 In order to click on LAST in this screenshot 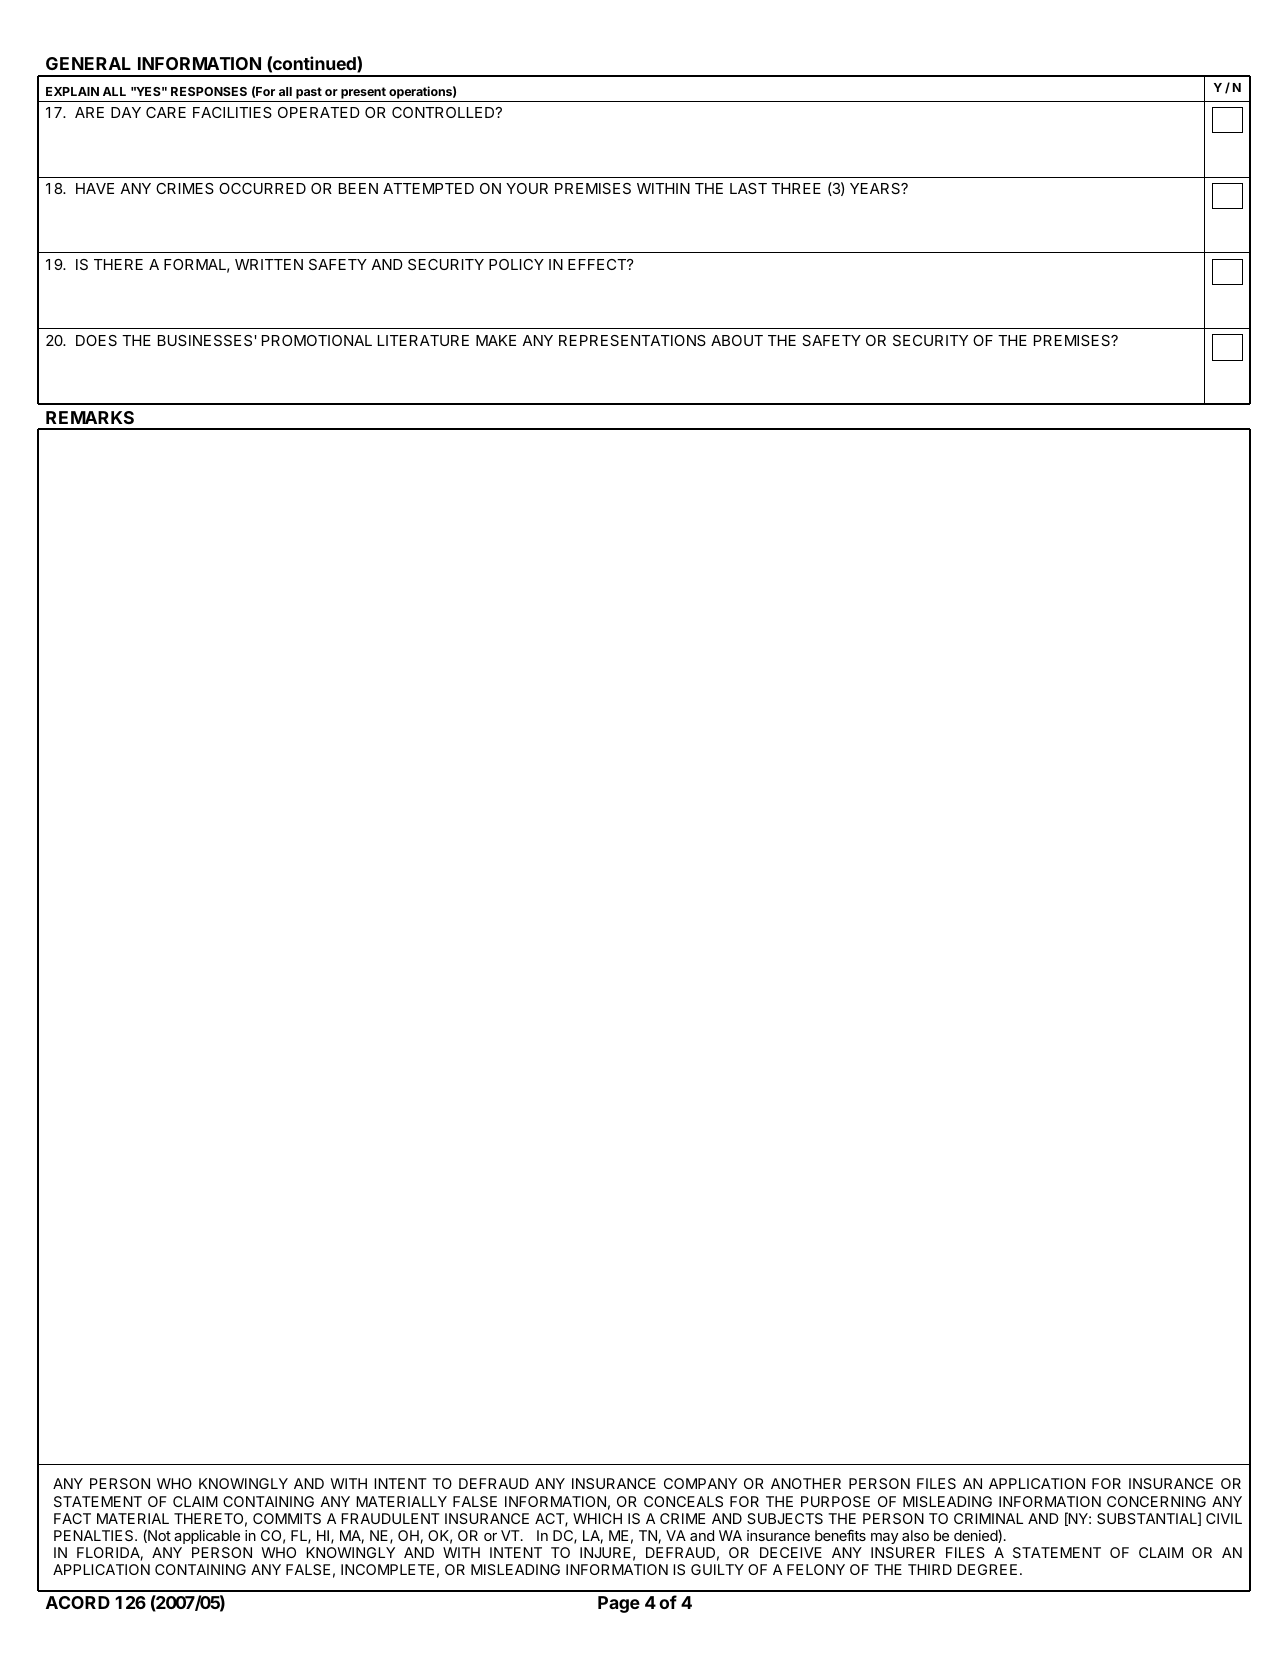, I will do `click(748, 188)`.
